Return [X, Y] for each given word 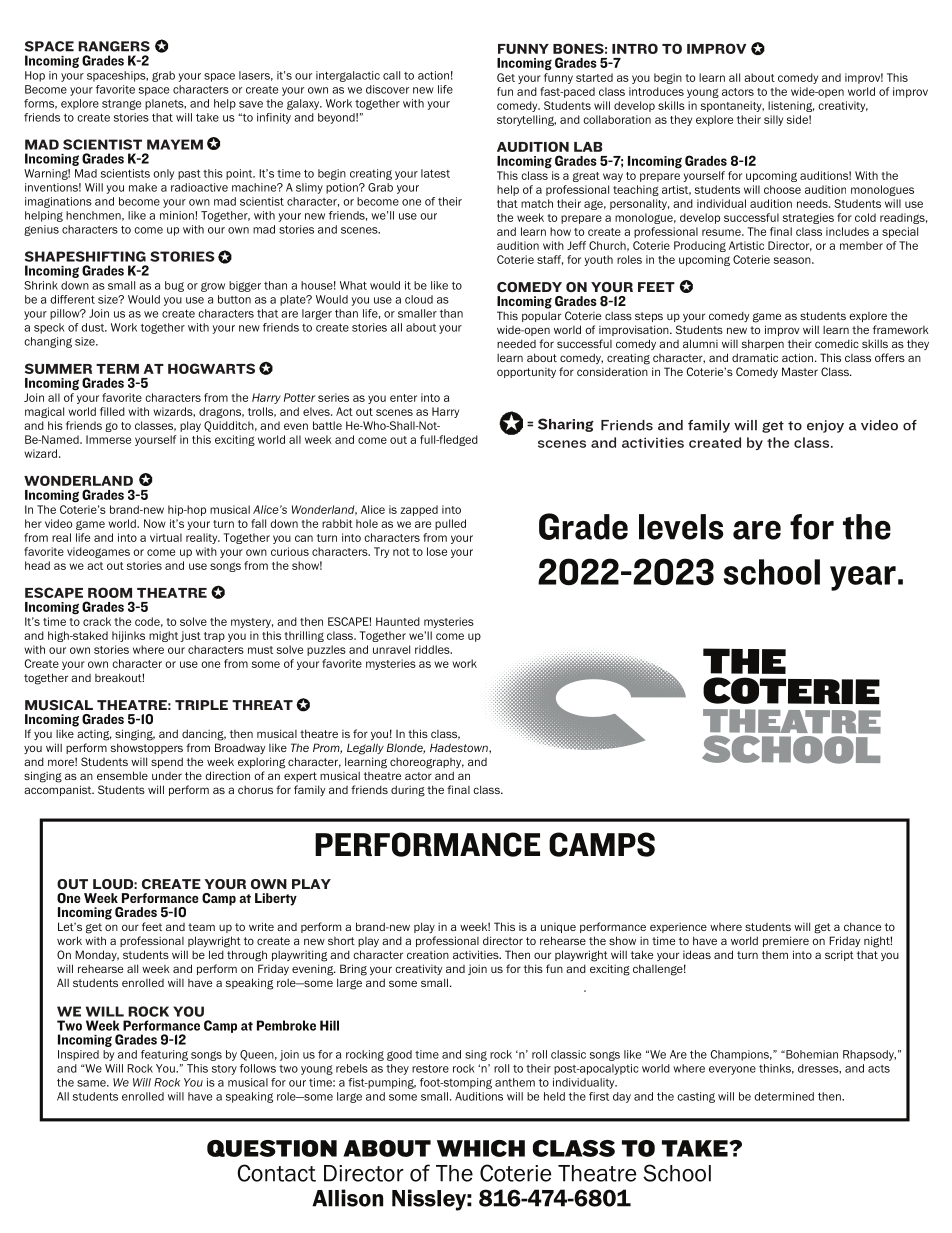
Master [800, 371]
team [201, 927]
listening [791, 106]
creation [428, 954]
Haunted [398, 621]
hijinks [128, 636]
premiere [786, 941]
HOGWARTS [211, 368]
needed [516, 343]
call [391, 75]
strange [121, 105]
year [863, 578]
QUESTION [272, 1148]
